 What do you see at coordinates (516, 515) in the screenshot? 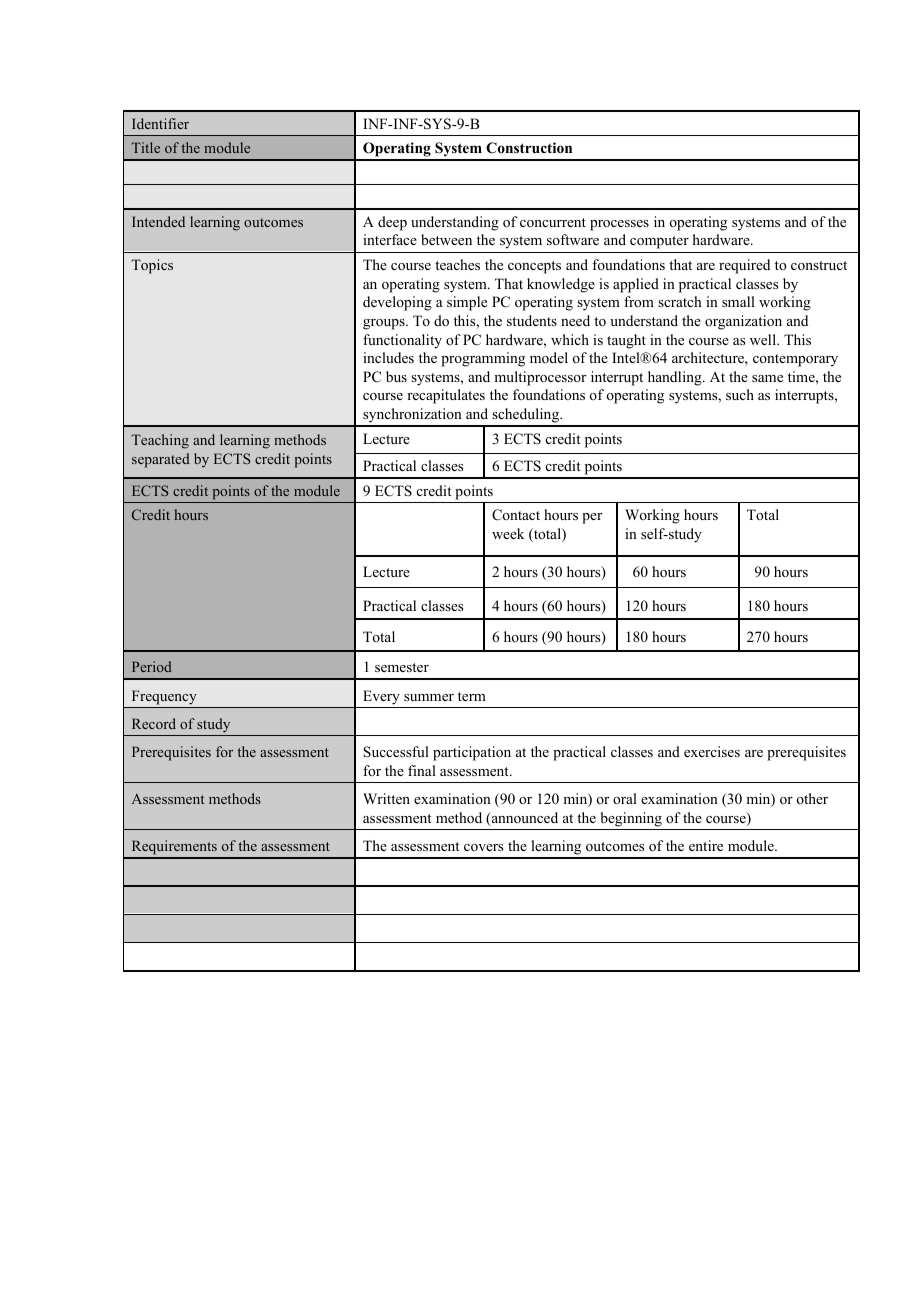
I see `Contact` at bounding box center [516, 515].
